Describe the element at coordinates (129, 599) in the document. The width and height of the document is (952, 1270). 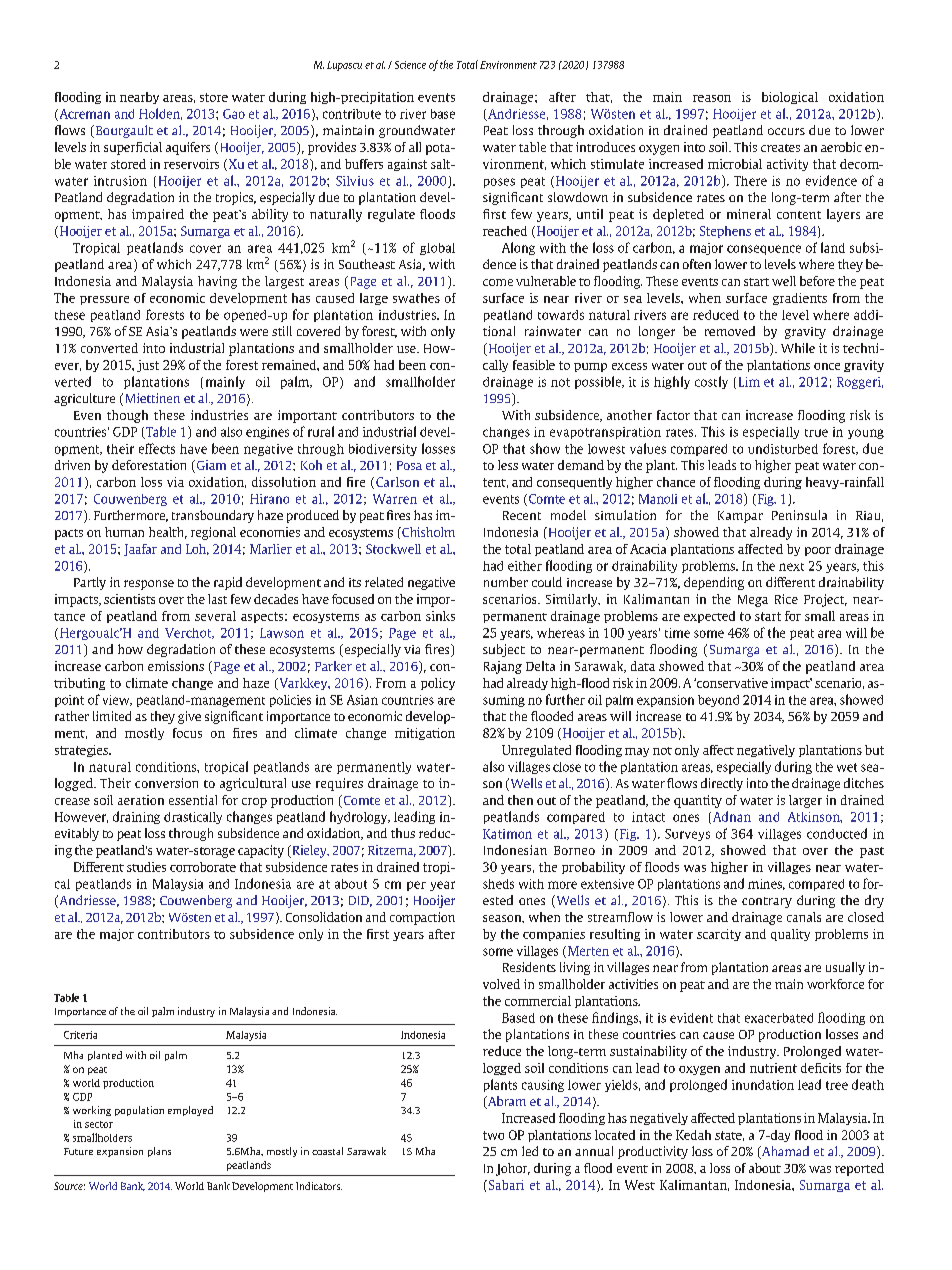
I see `scientists` at that location.
